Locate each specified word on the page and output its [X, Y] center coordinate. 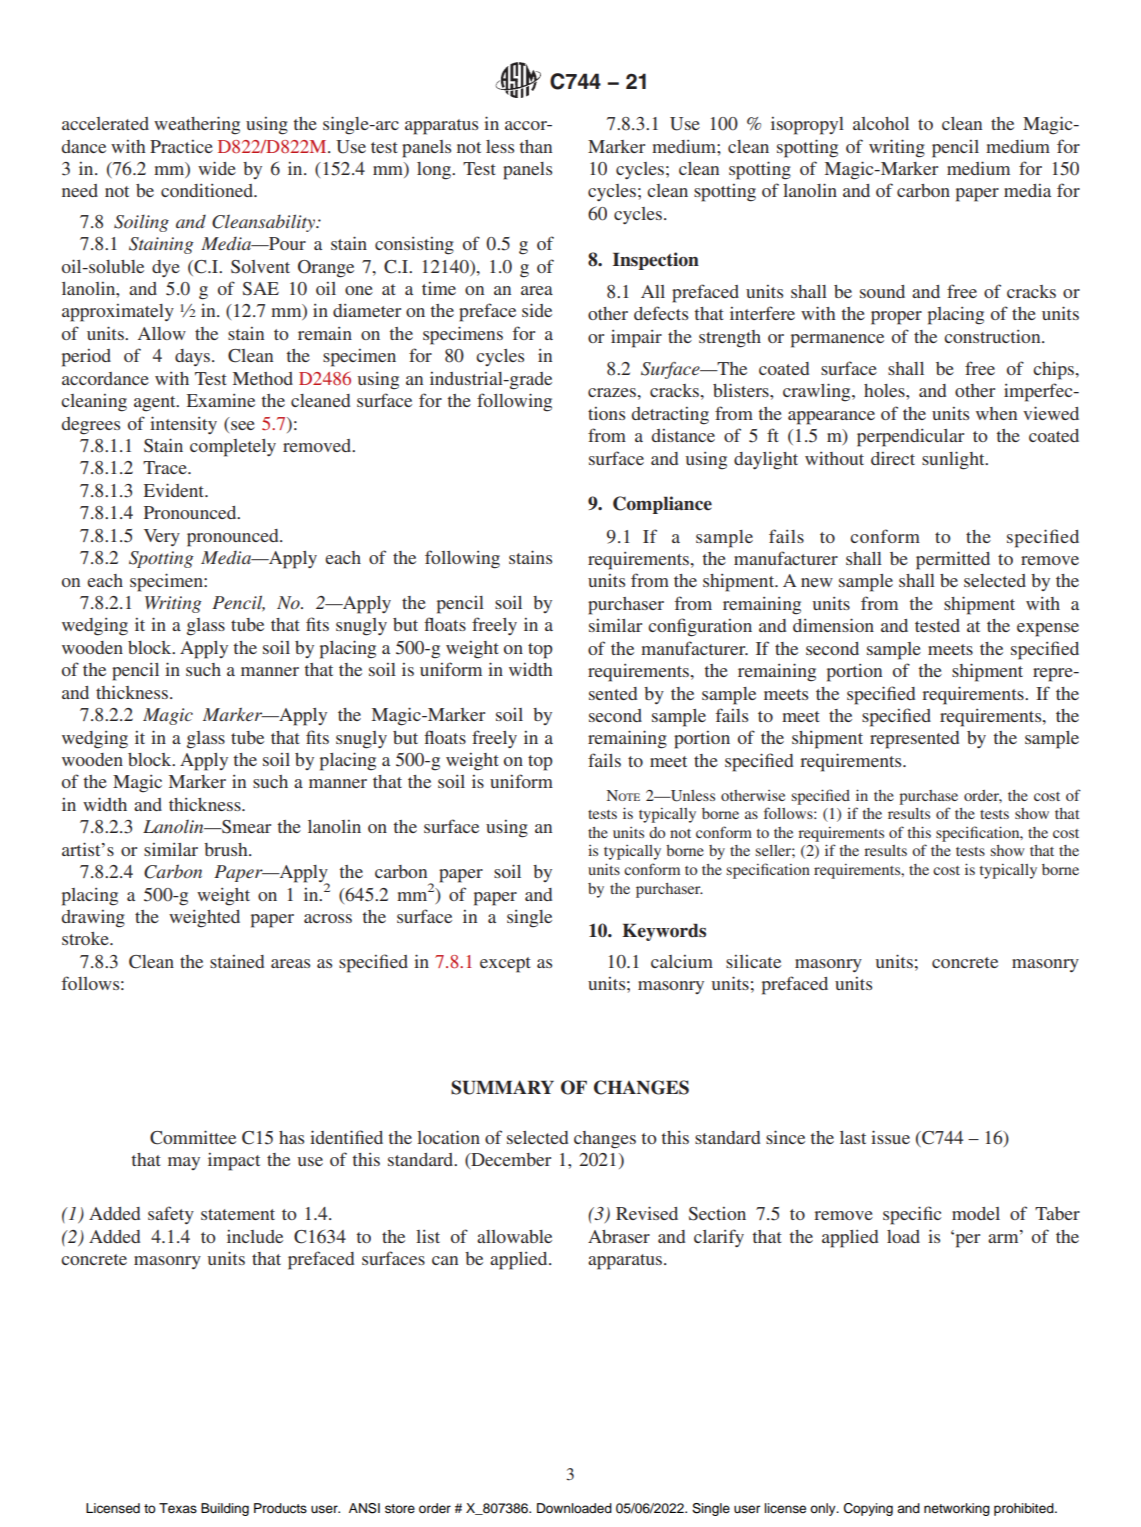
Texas [178, 1508]
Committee [193, 1137]
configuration [700, 627]
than [535, 146]
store [400, 1508]
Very [162, 537]
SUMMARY [502, 1087]
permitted [953, 560]
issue [890, 1137]
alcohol [881, 123]
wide [217, 168]
